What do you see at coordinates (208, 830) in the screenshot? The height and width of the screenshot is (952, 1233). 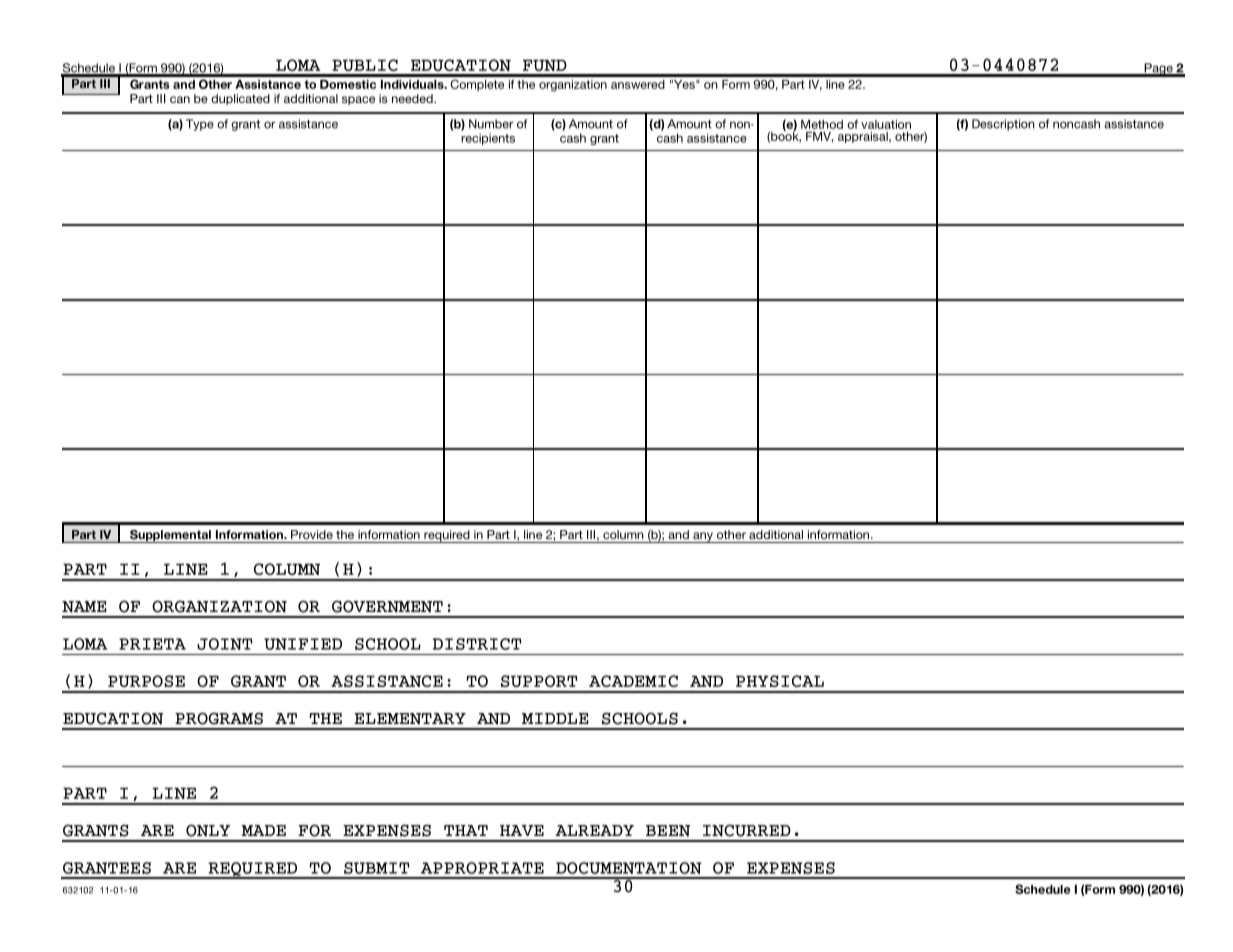 I see `ONLY` at bounding box center [208, 830].
